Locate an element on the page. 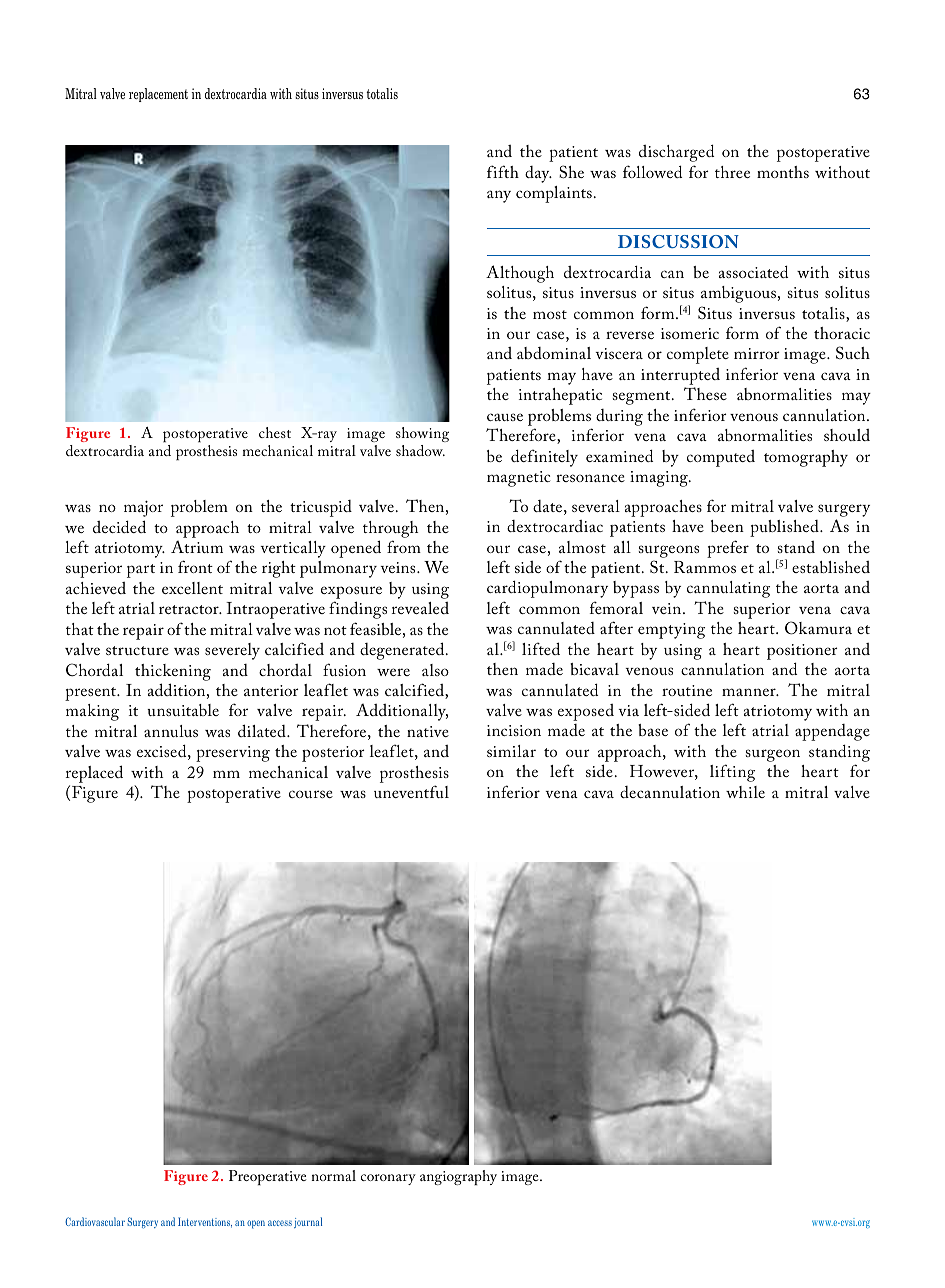 Image resolution: width=945 pixels, height=1288 pixels. replaced is located at coordinates (94, 774).
